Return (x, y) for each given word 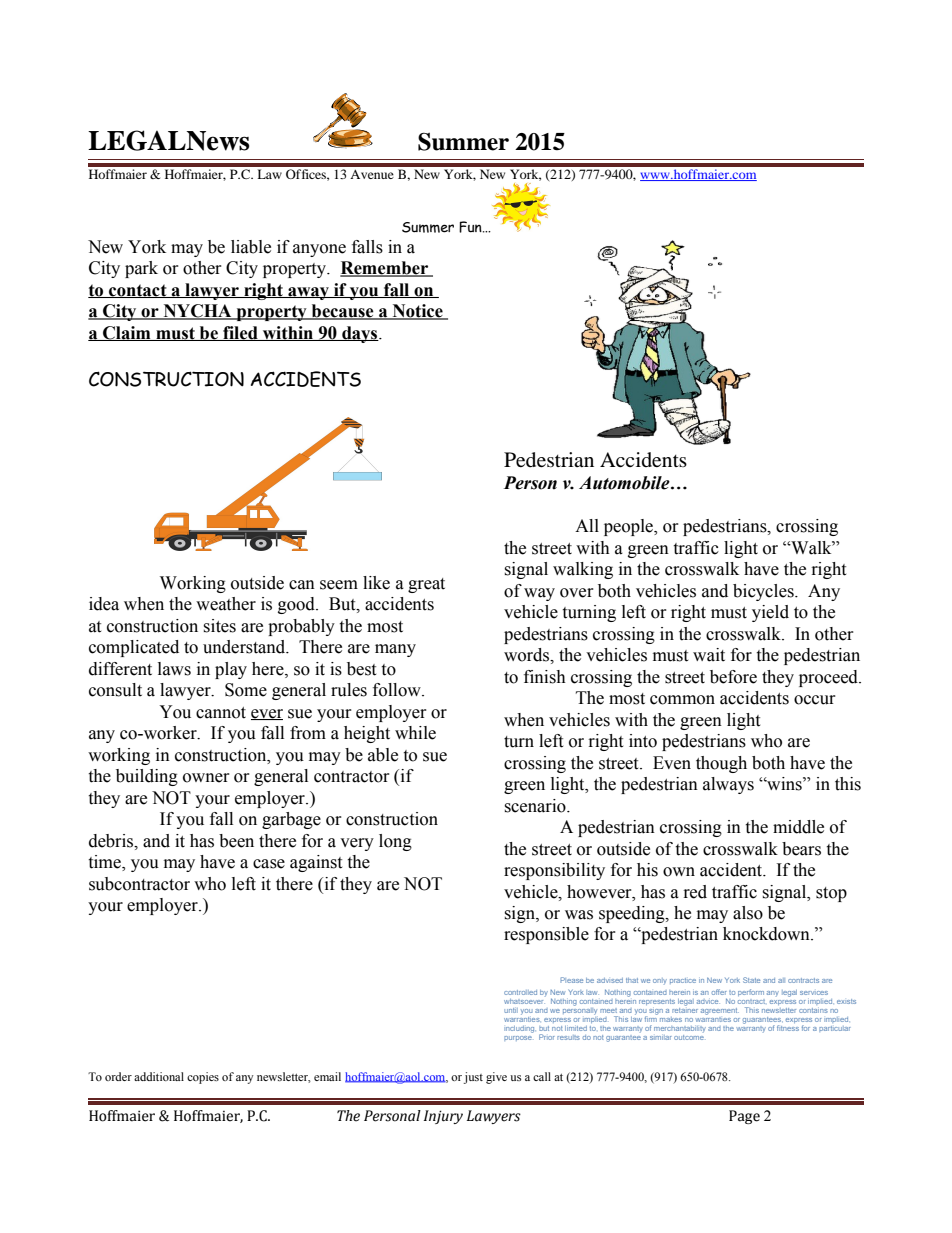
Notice (417, 312)
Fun (471, 227)
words (527, 655)
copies (203, 1078)
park (141, 269)
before (733, 677)
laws (174, 669)
